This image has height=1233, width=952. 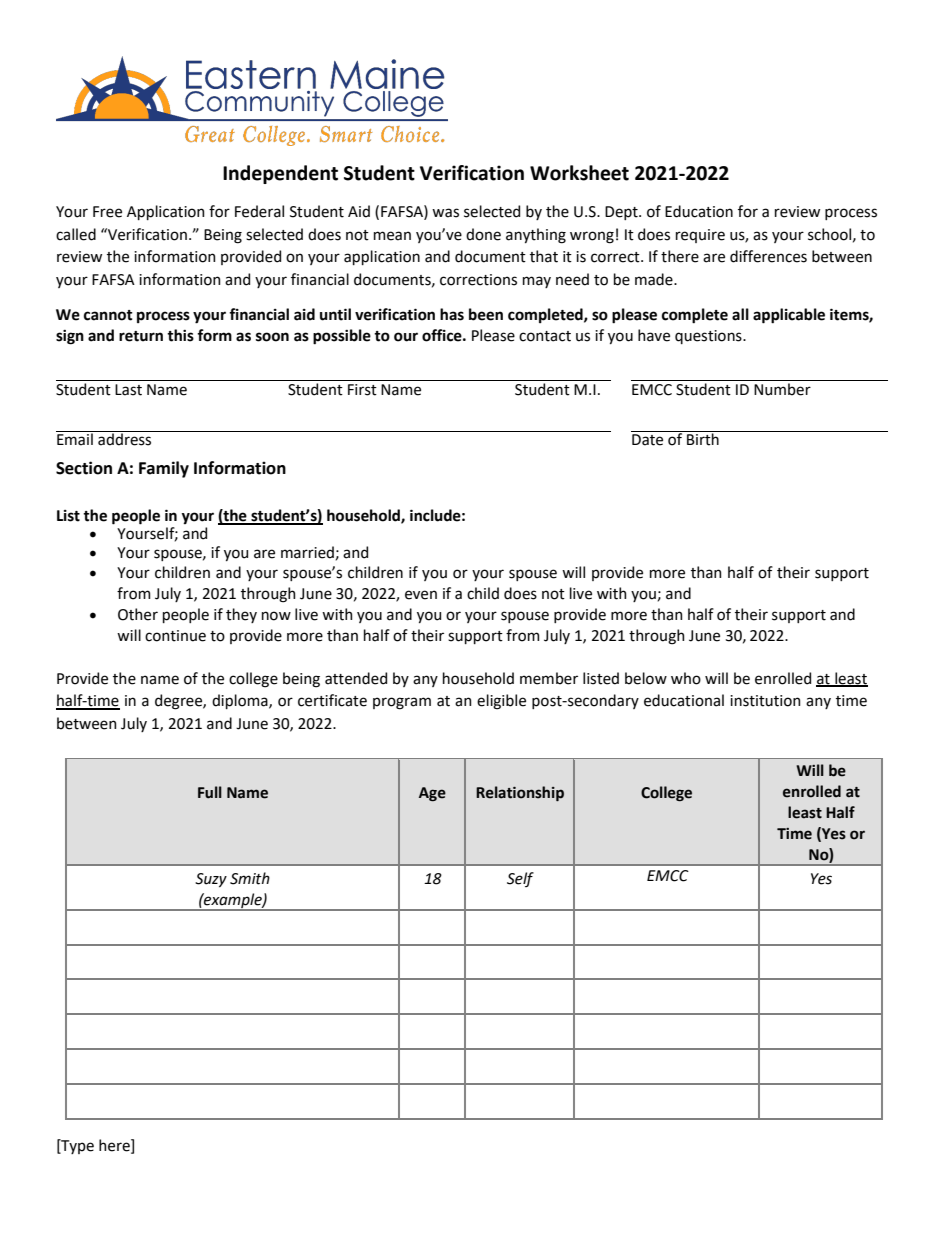 I want to click on Relationship, so click(x=520, y=793).
